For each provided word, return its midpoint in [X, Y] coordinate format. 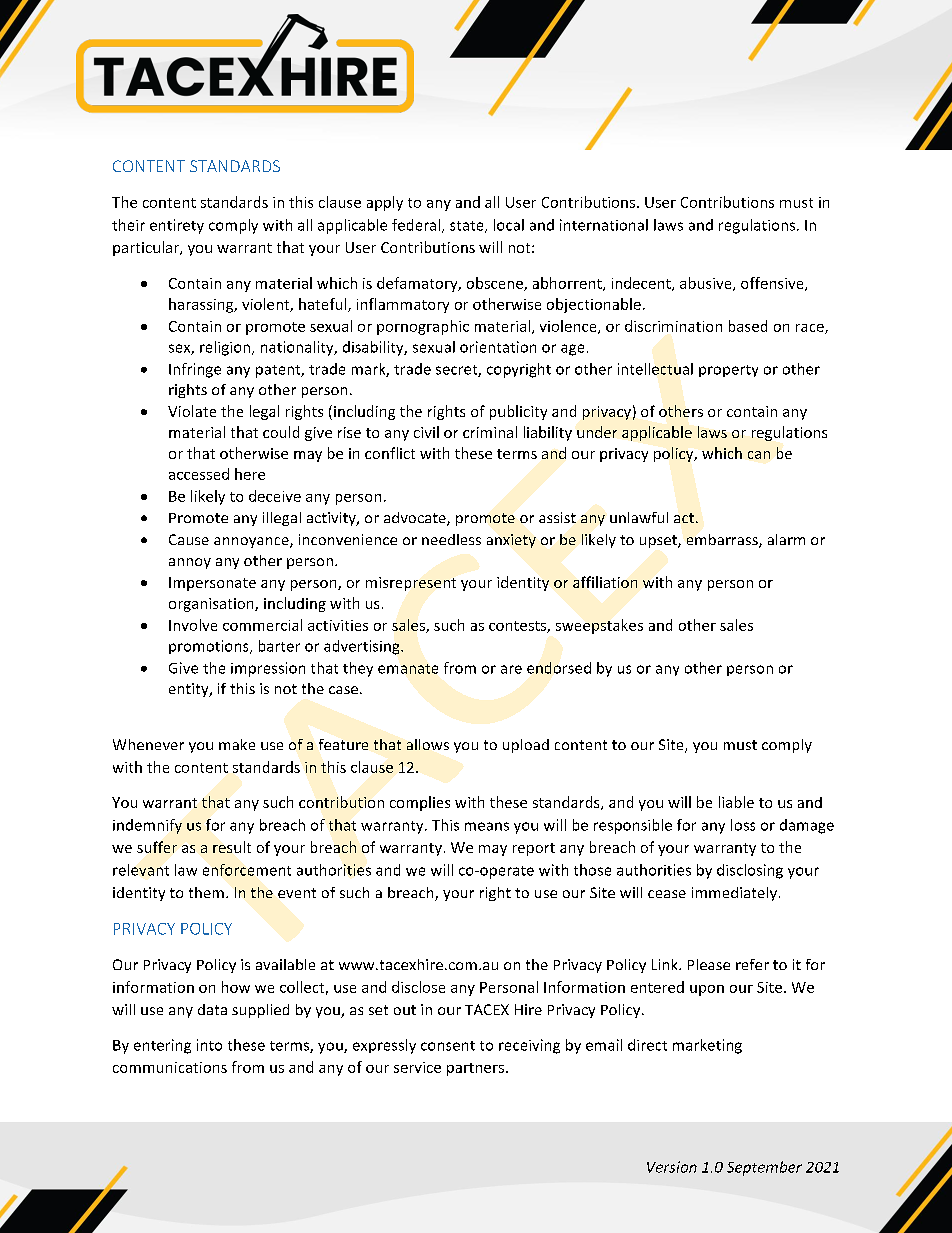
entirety [177, 226]
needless [451, 539]
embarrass [723, 541]
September [764, 1168]
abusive [707, 284]
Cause [189, 539]
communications [170, 1067]
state [468, 227]
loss [743, 825]
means [487, 826]
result [232, 847]
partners [475, 1069]
